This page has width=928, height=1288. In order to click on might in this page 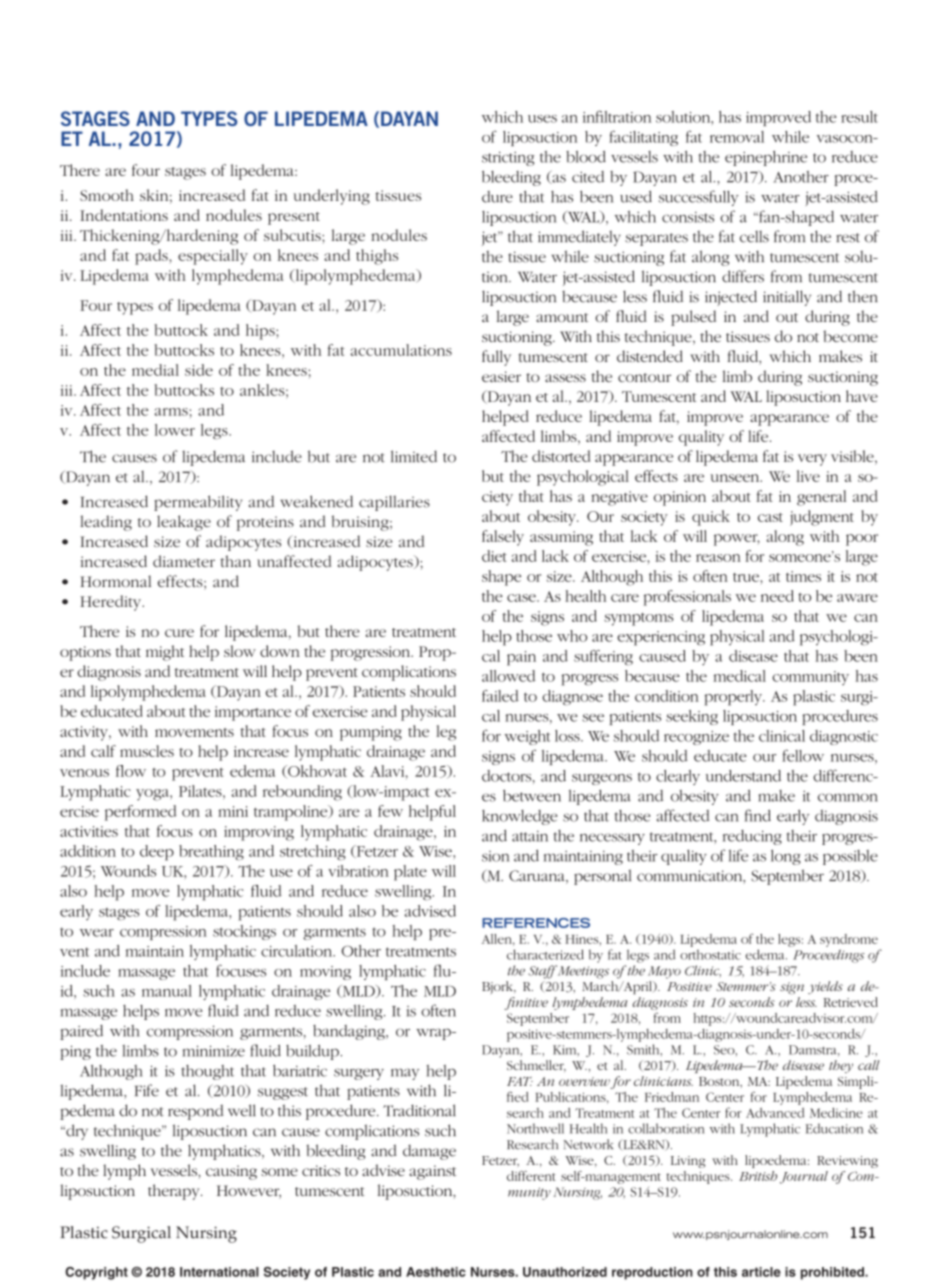, I will do `click(165, 653)`.
